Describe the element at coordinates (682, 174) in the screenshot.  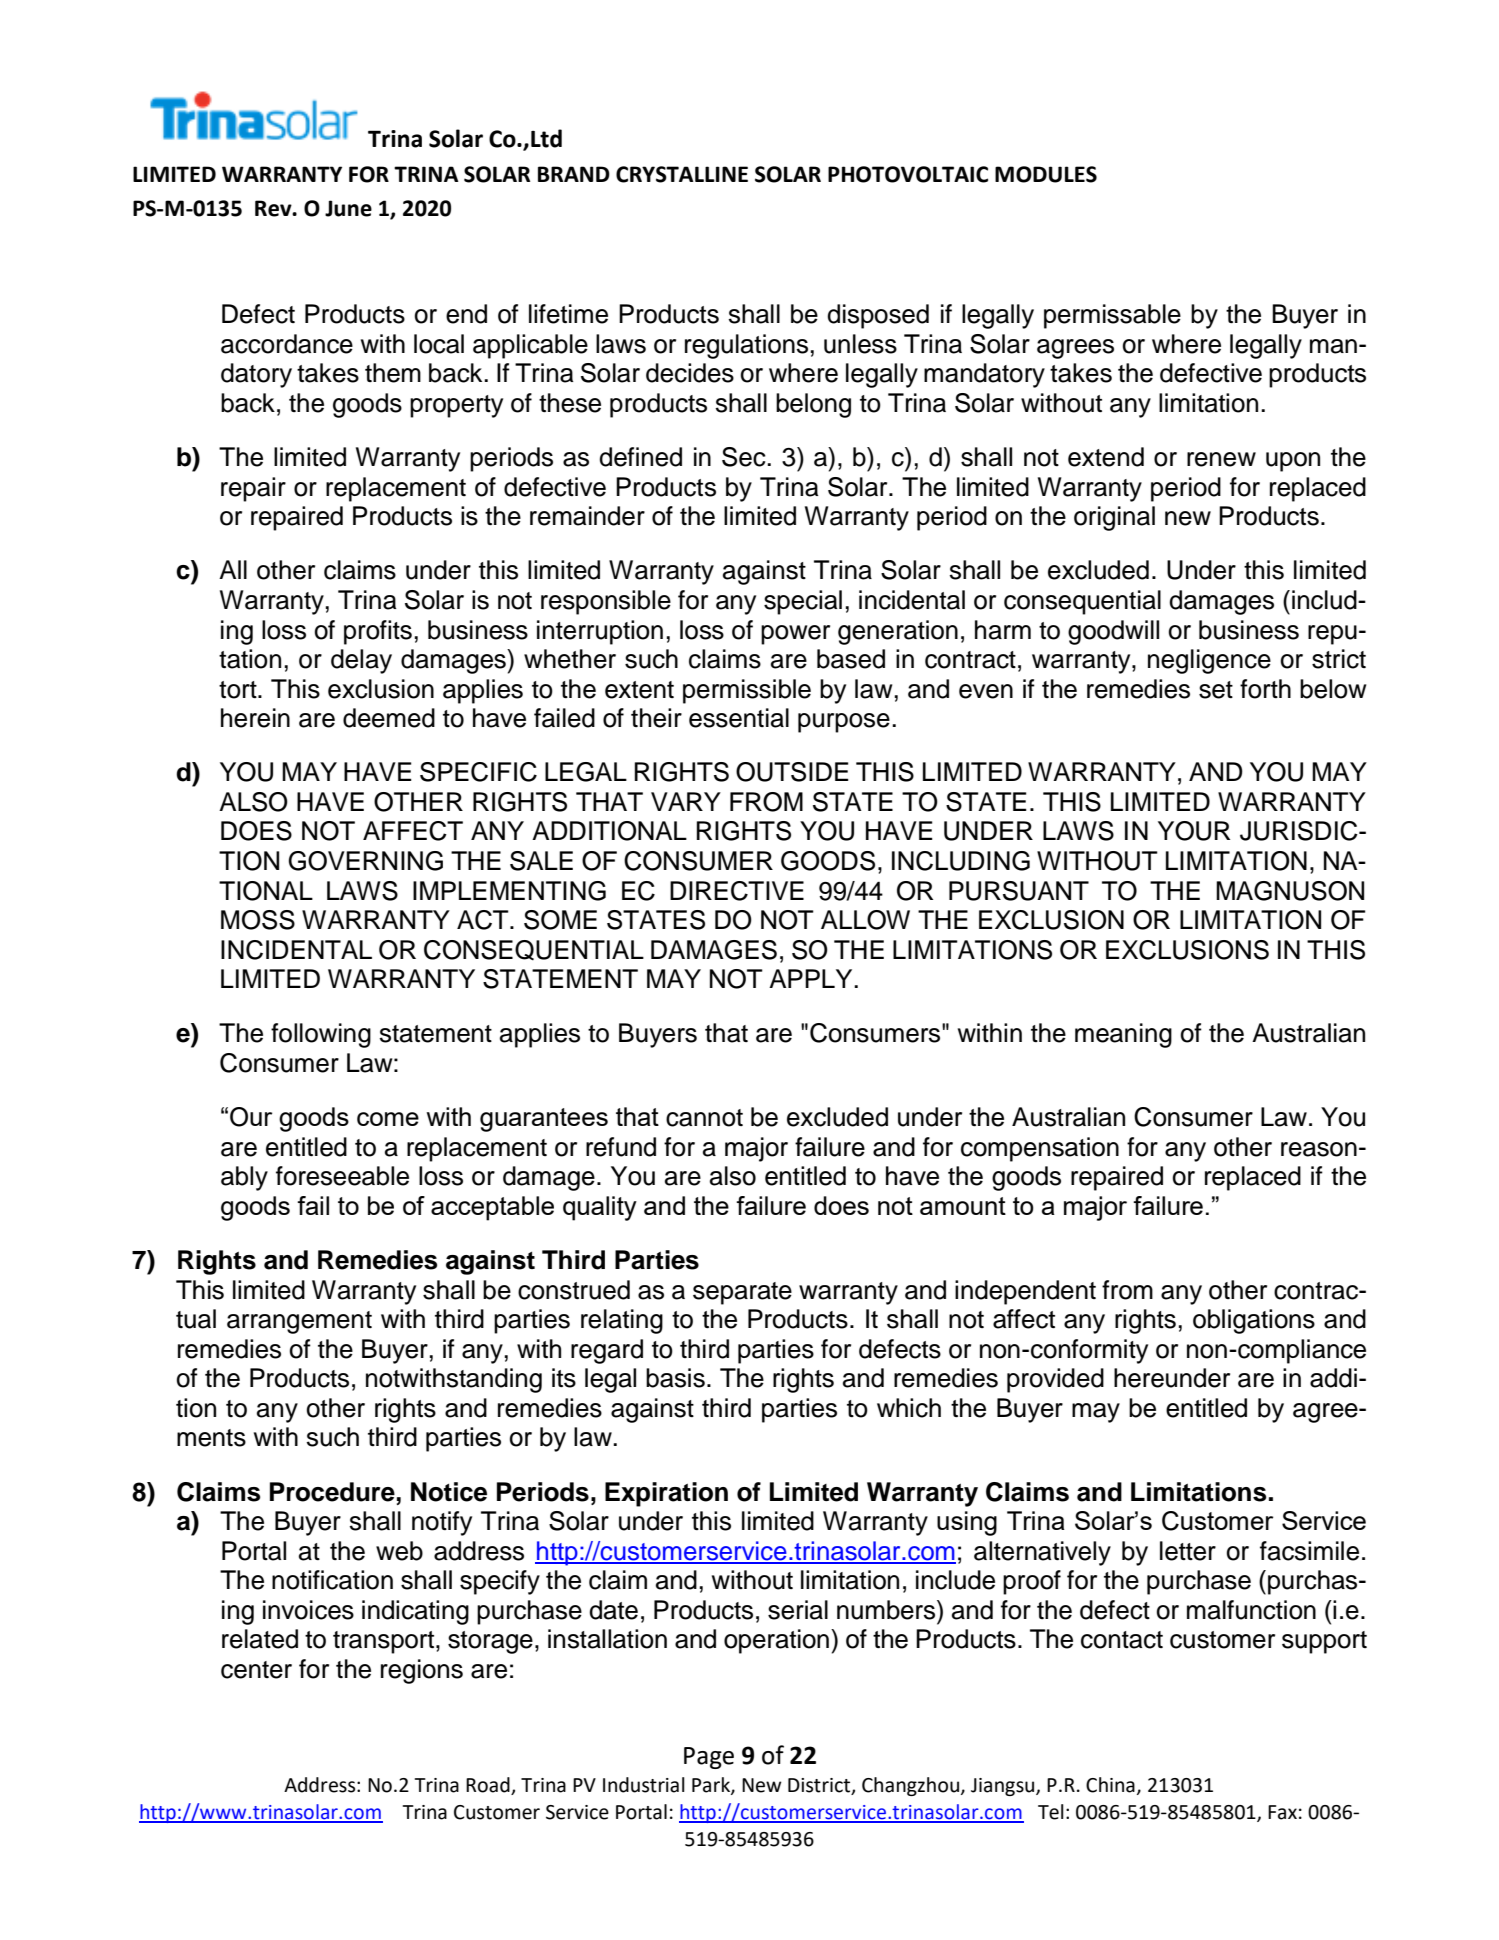
I see `CRYSTALLINE` at that location.
